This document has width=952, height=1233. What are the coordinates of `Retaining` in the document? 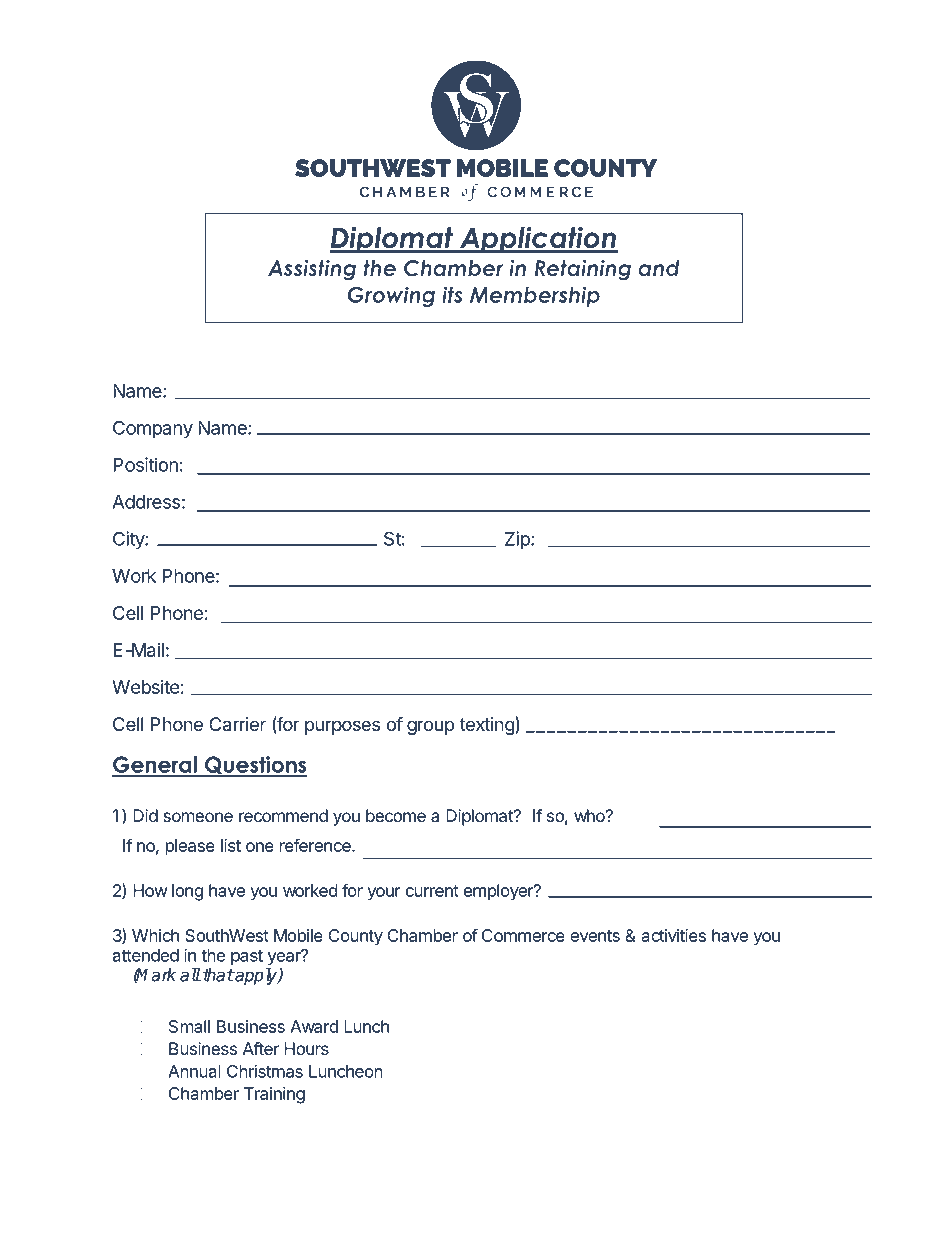 It's located at (583, 270).
